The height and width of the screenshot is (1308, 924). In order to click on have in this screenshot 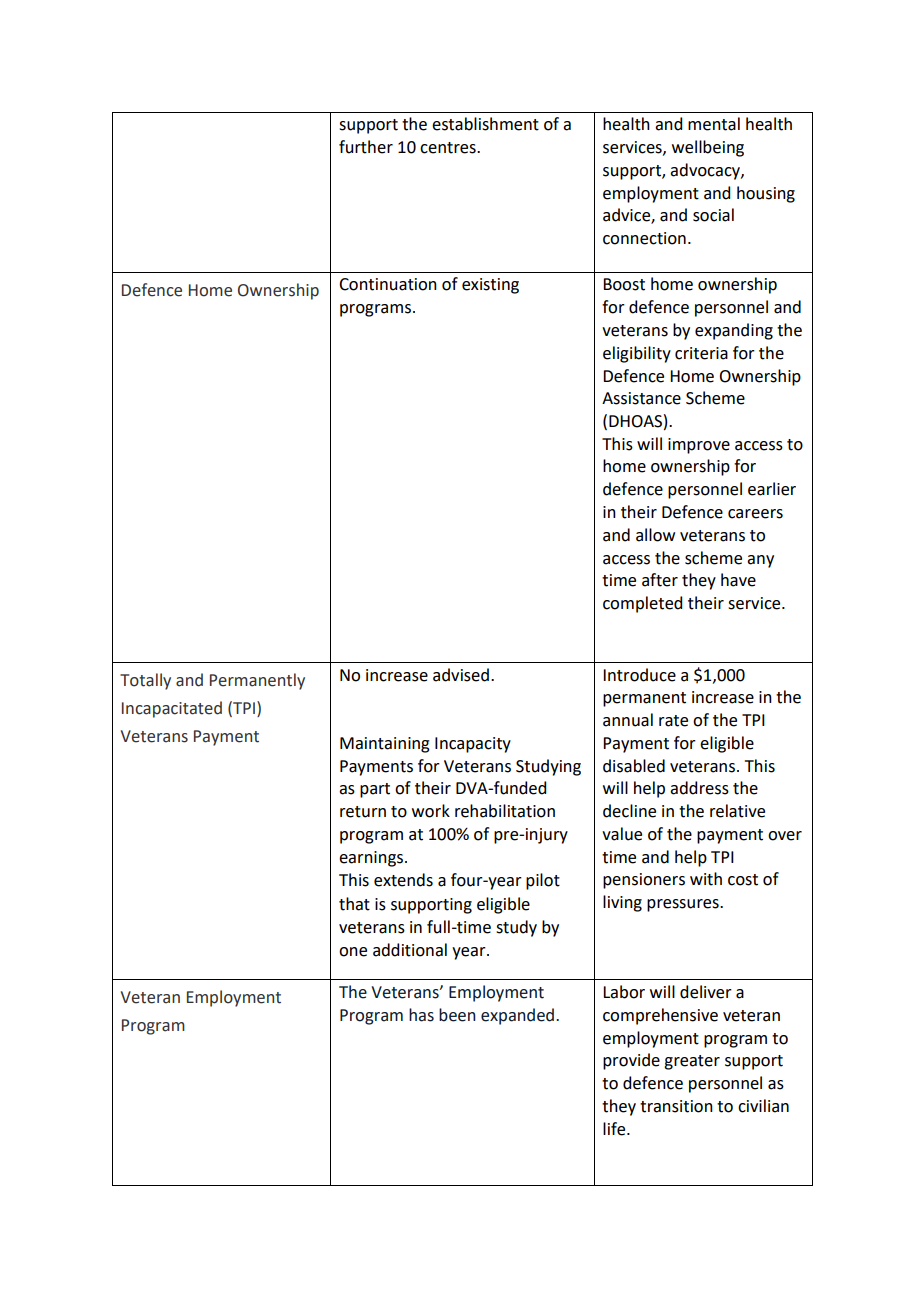, I will do `click(738, 580)`.
